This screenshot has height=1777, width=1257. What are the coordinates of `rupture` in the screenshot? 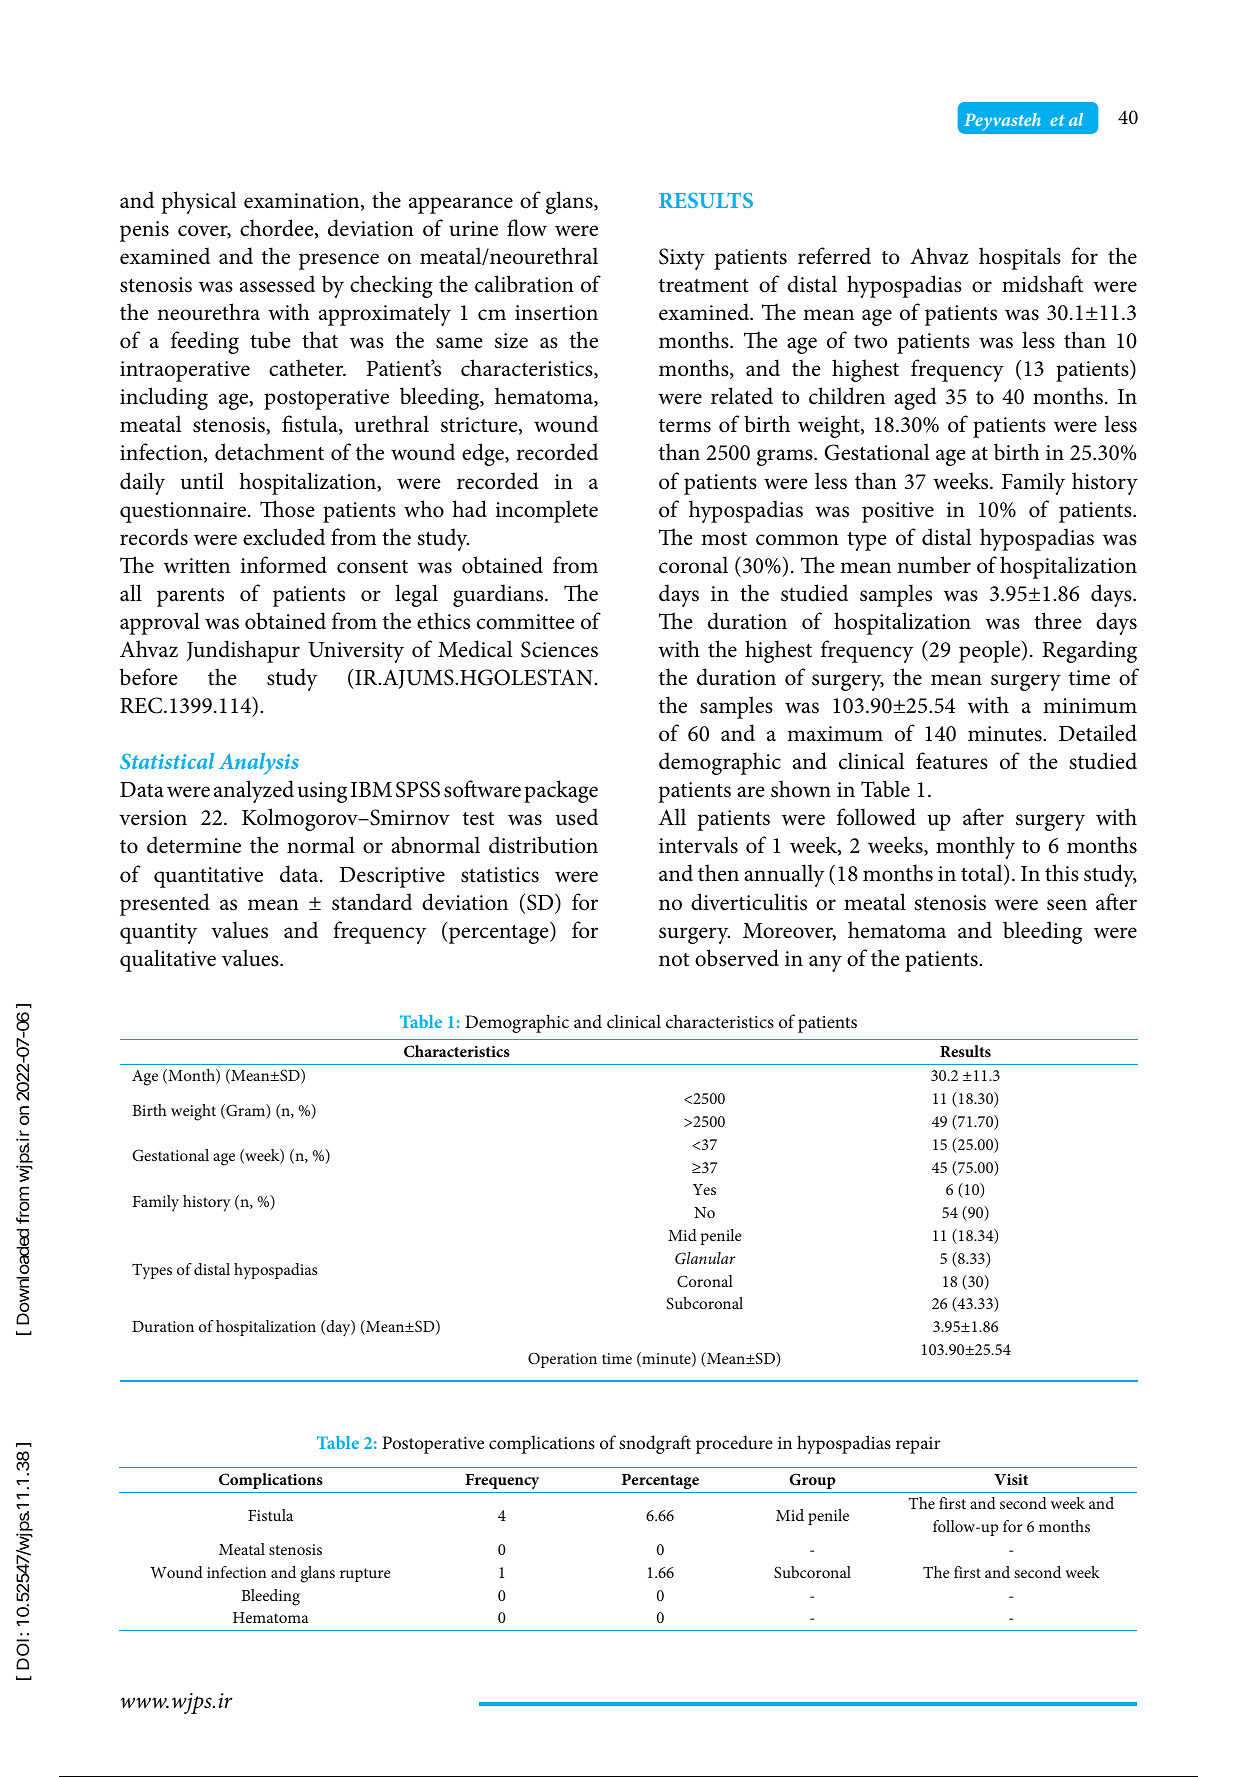 It's located at (365, 1575).
